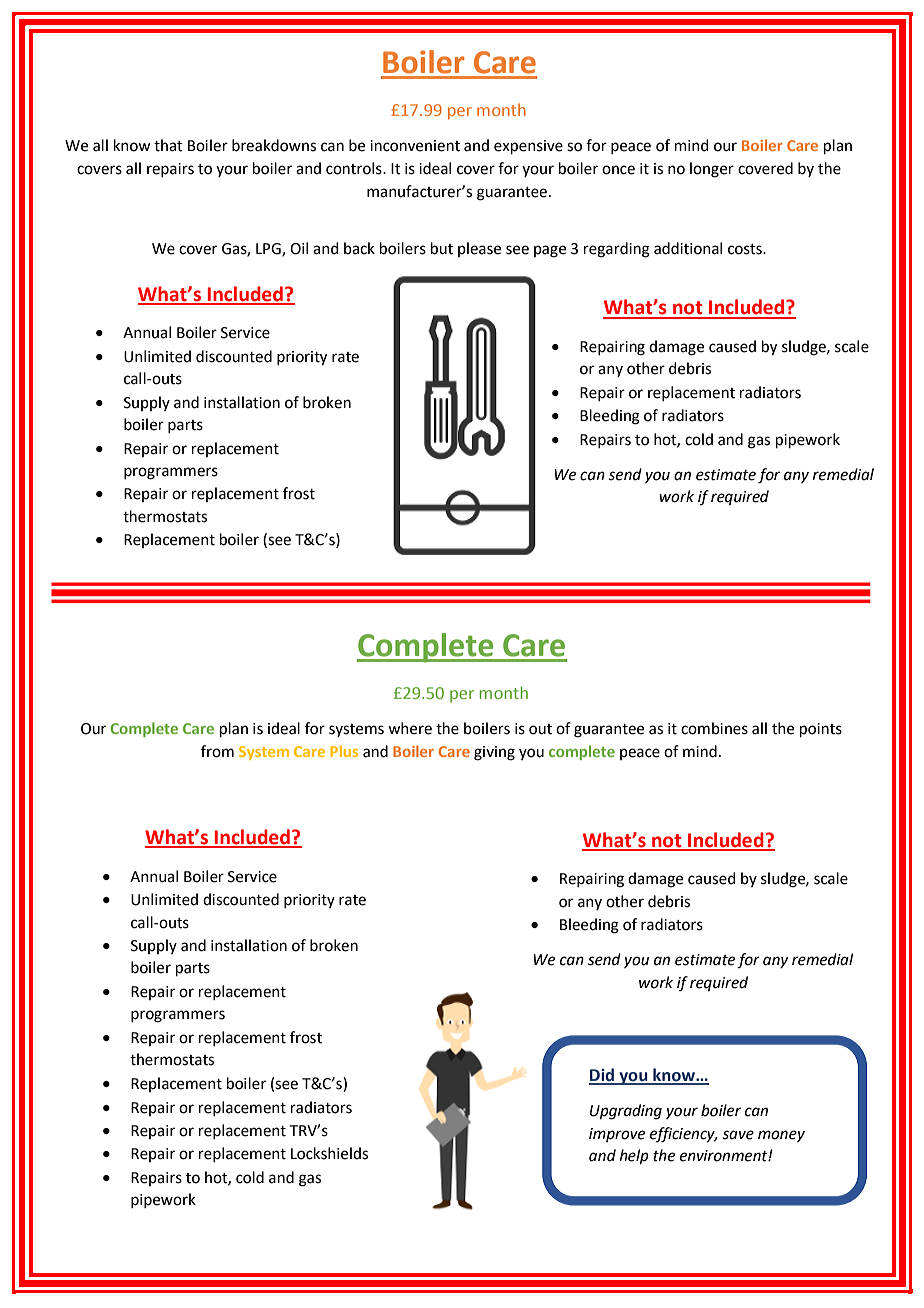 The height and width of the screenshot is (1308, 924). What do you see at coordinates (712, 170) in the screenshot?
I see `longer` at bounding box center [712, 170].
